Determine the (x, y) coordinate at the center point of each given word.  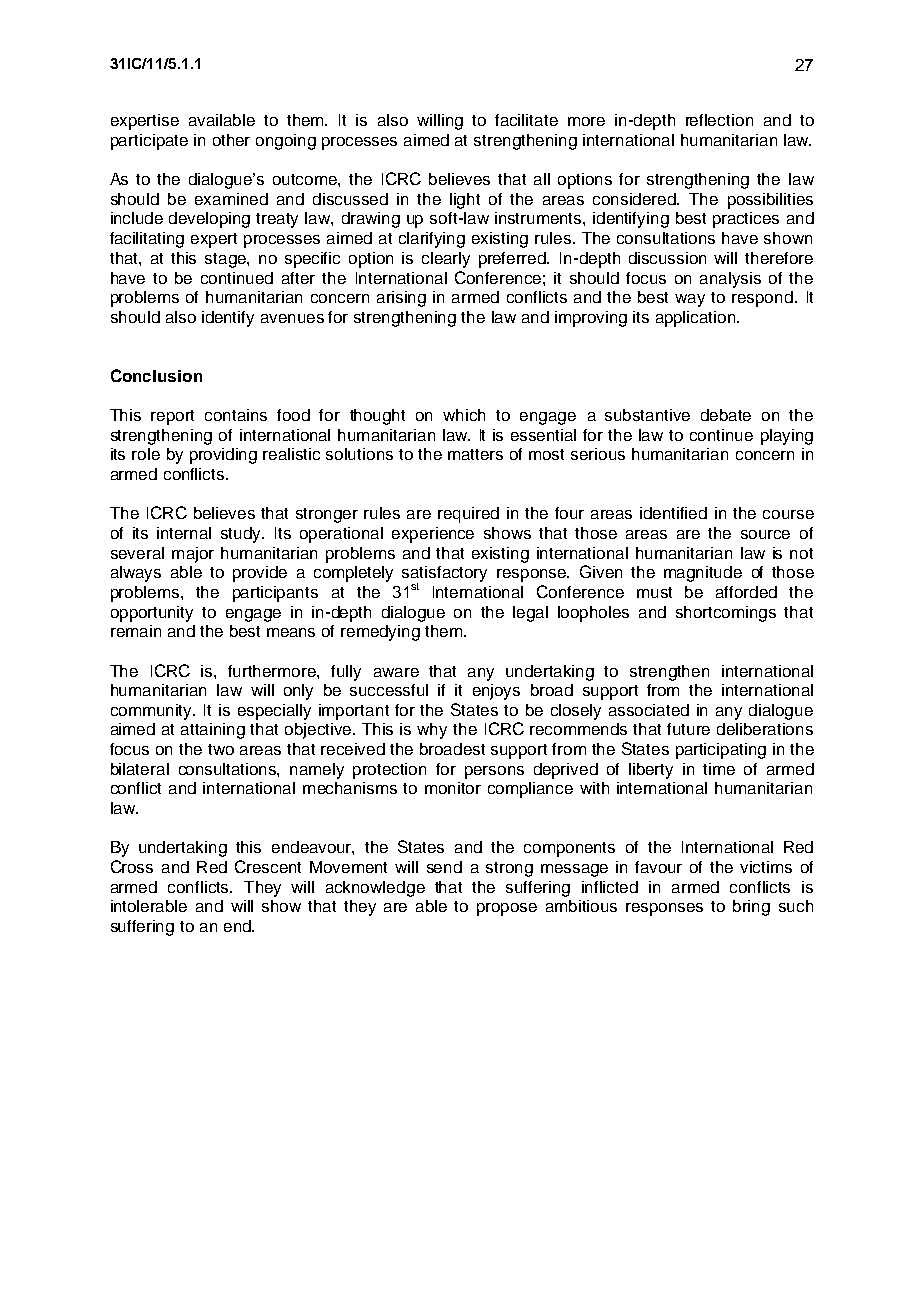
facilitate (526, 120)
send (444, 867)
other (231, 140)
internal (184, 533)
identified (673, 513)
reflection (719, 120)
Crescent (268, 866)
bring (751, 908)
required (468, 515)
